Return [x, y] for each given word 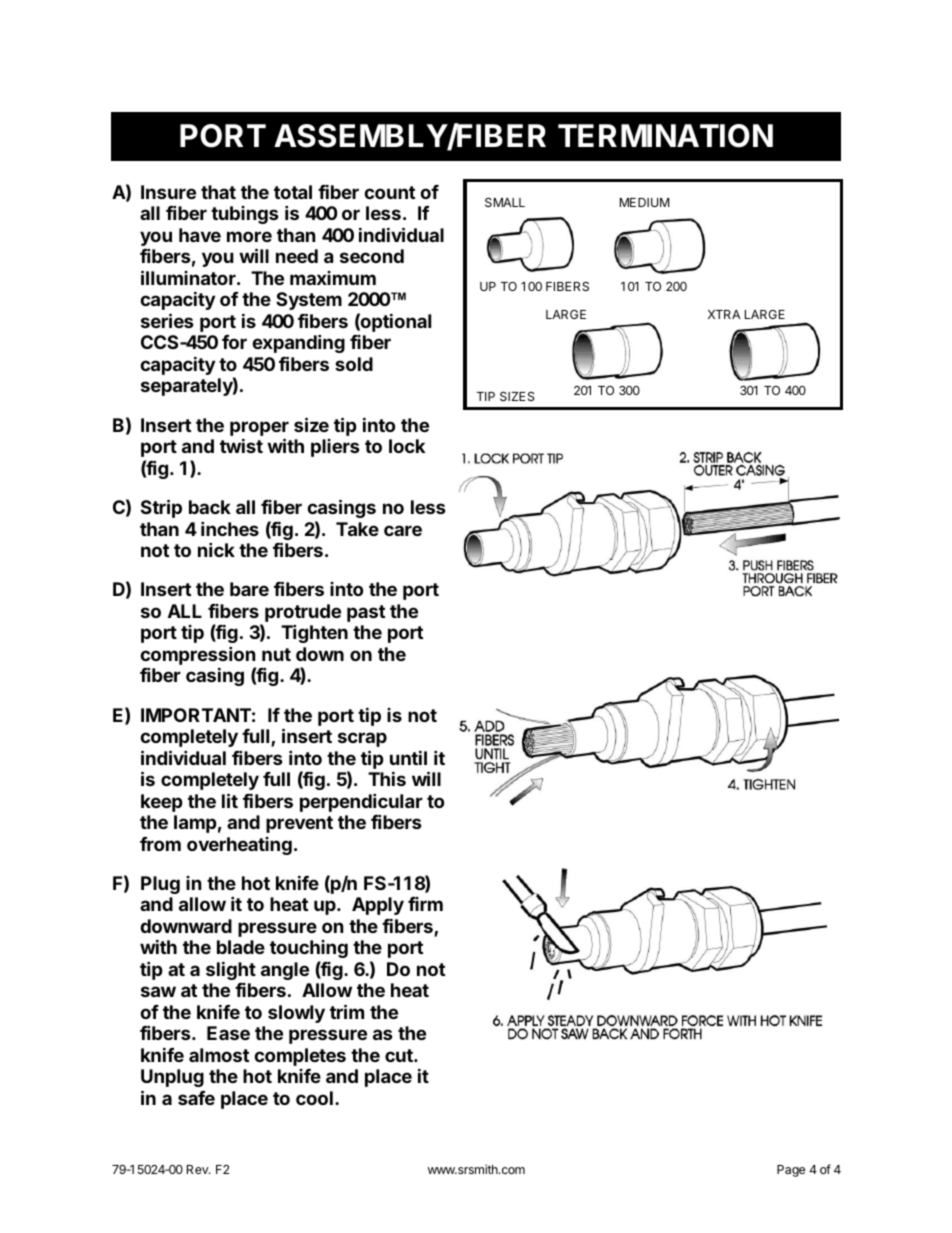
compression [198, 657]
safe [196, 1098]
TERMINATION [665, 136]
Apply [378, 906]
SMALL [505, 202]
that [218, 192]
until [408, 757]
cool [314, 1098]
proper [259, 430]
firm [425, 904]
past [366, 613]
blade [241, 947]
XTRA [724, 314]
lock [407, 446]
